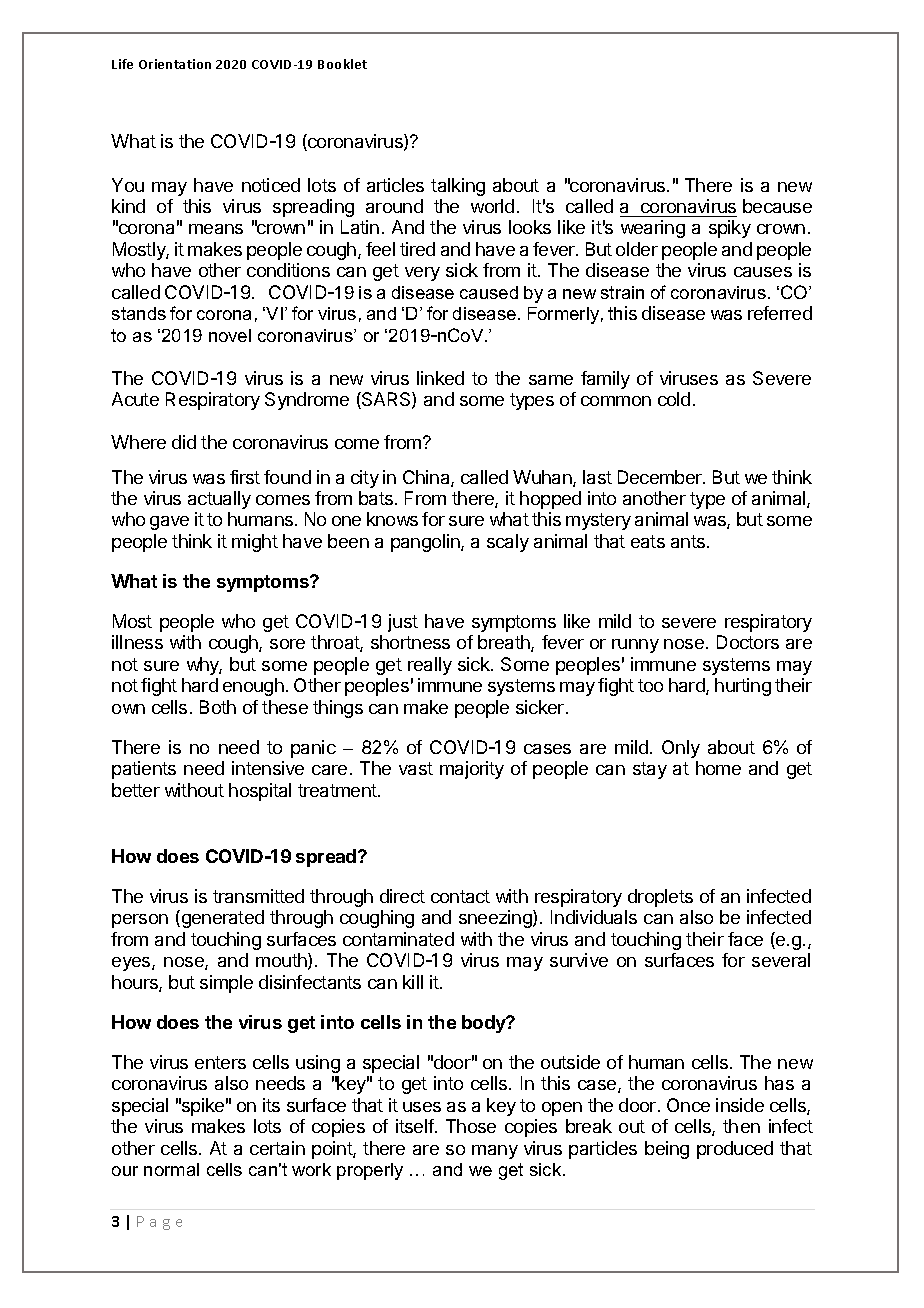 Image resolution: width=924 pixels, height=1308 pixels. I want to click on generated, so click(221, 919).
